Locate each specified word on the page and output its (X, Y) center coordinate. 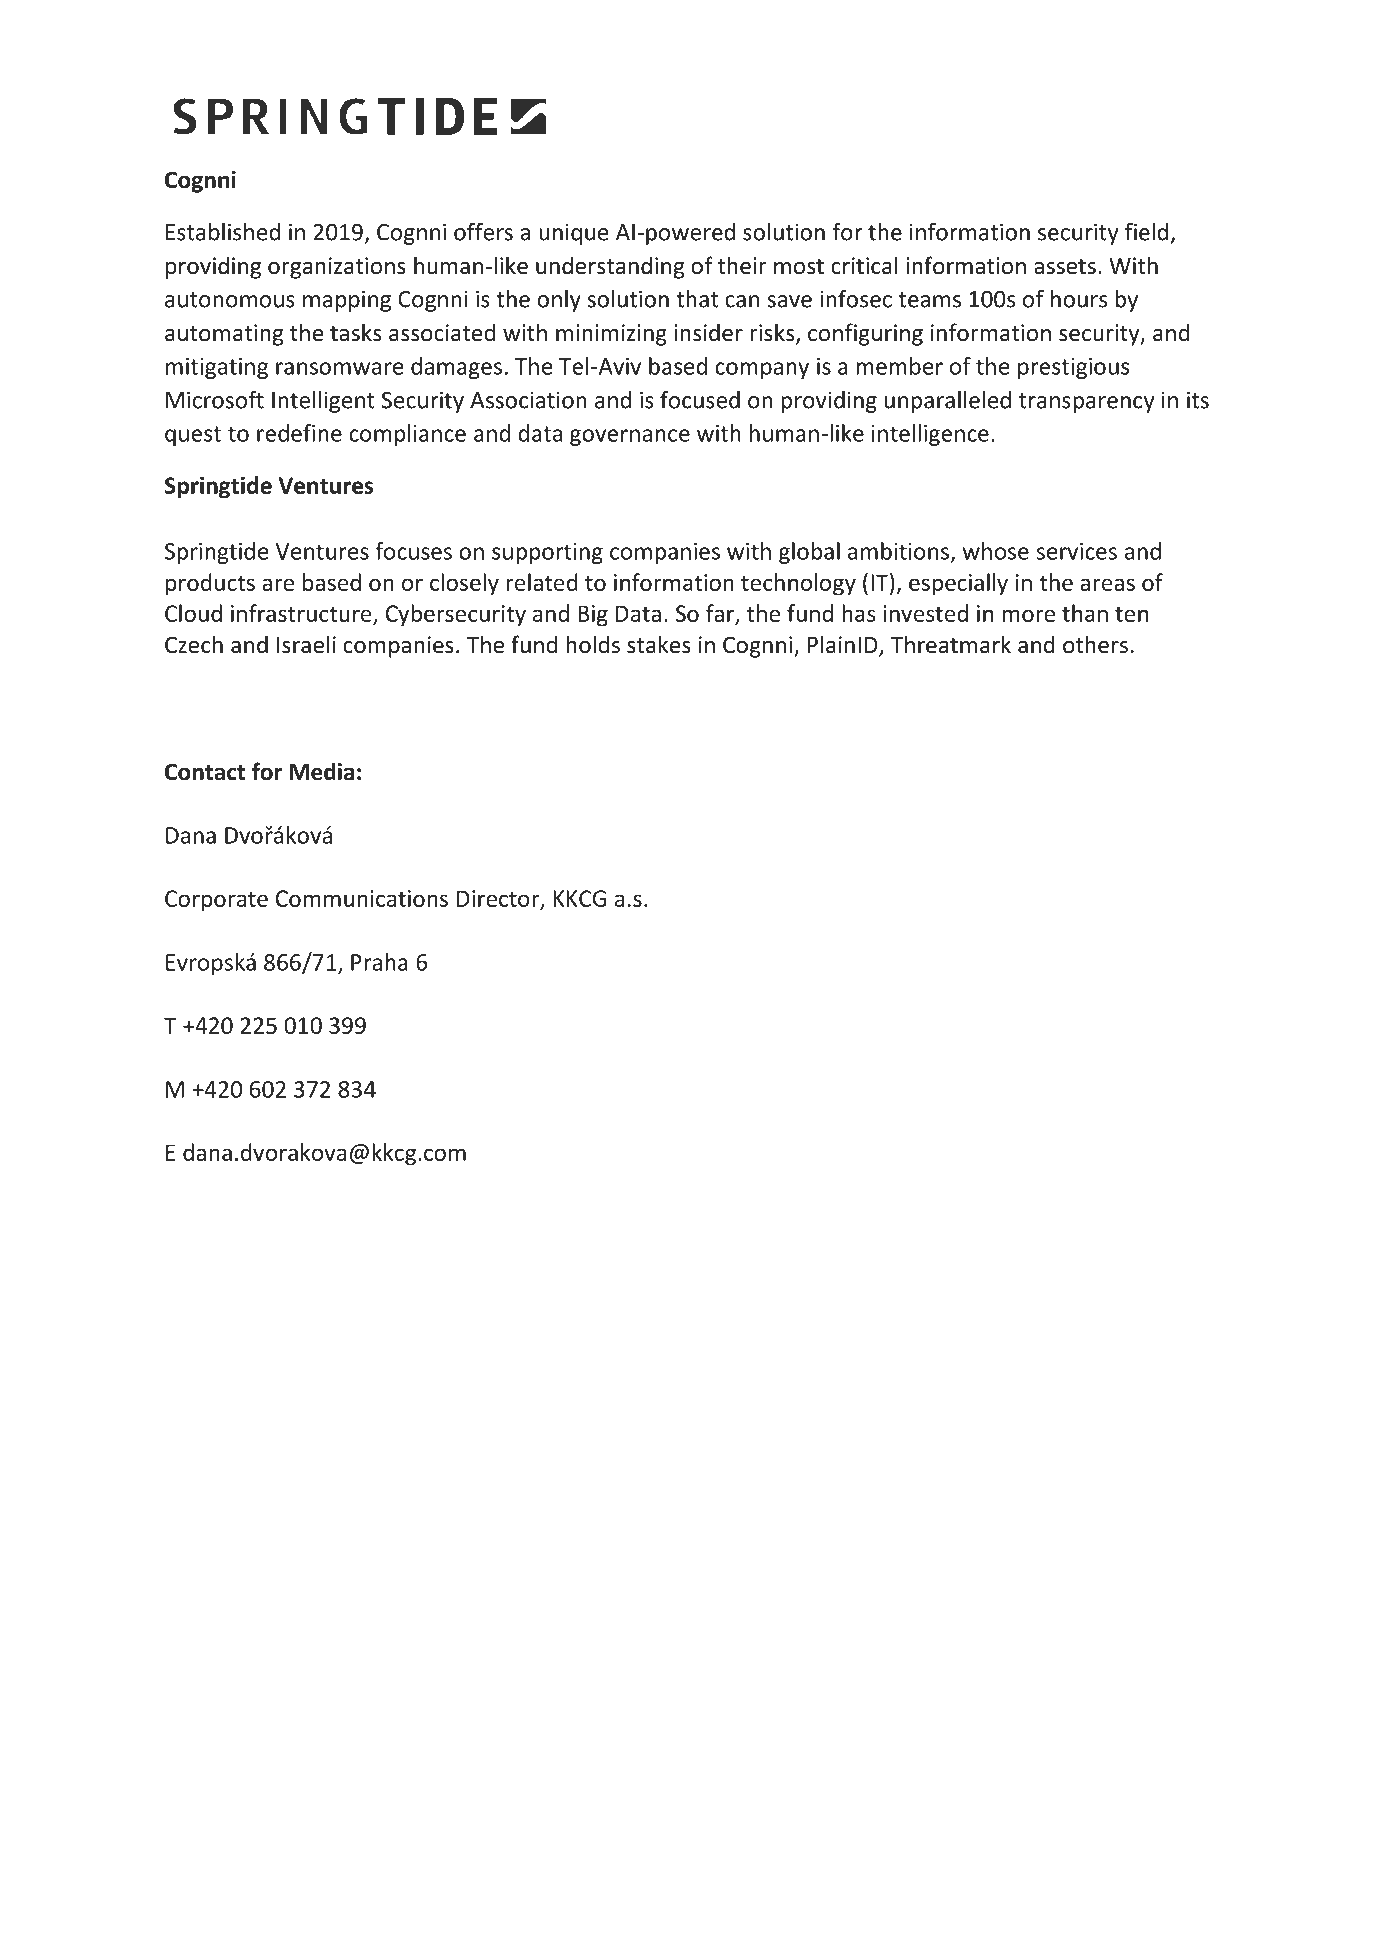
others (1095, 644)
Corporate (216, 901)
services (1077, 551)
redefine (299, 433)
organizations (337, 268)
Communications (362, 898)
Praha (379, 962)
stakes (659, 644)
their (742, 265)
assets (1065, 267)
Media (322, 771)
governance (630, 437)
